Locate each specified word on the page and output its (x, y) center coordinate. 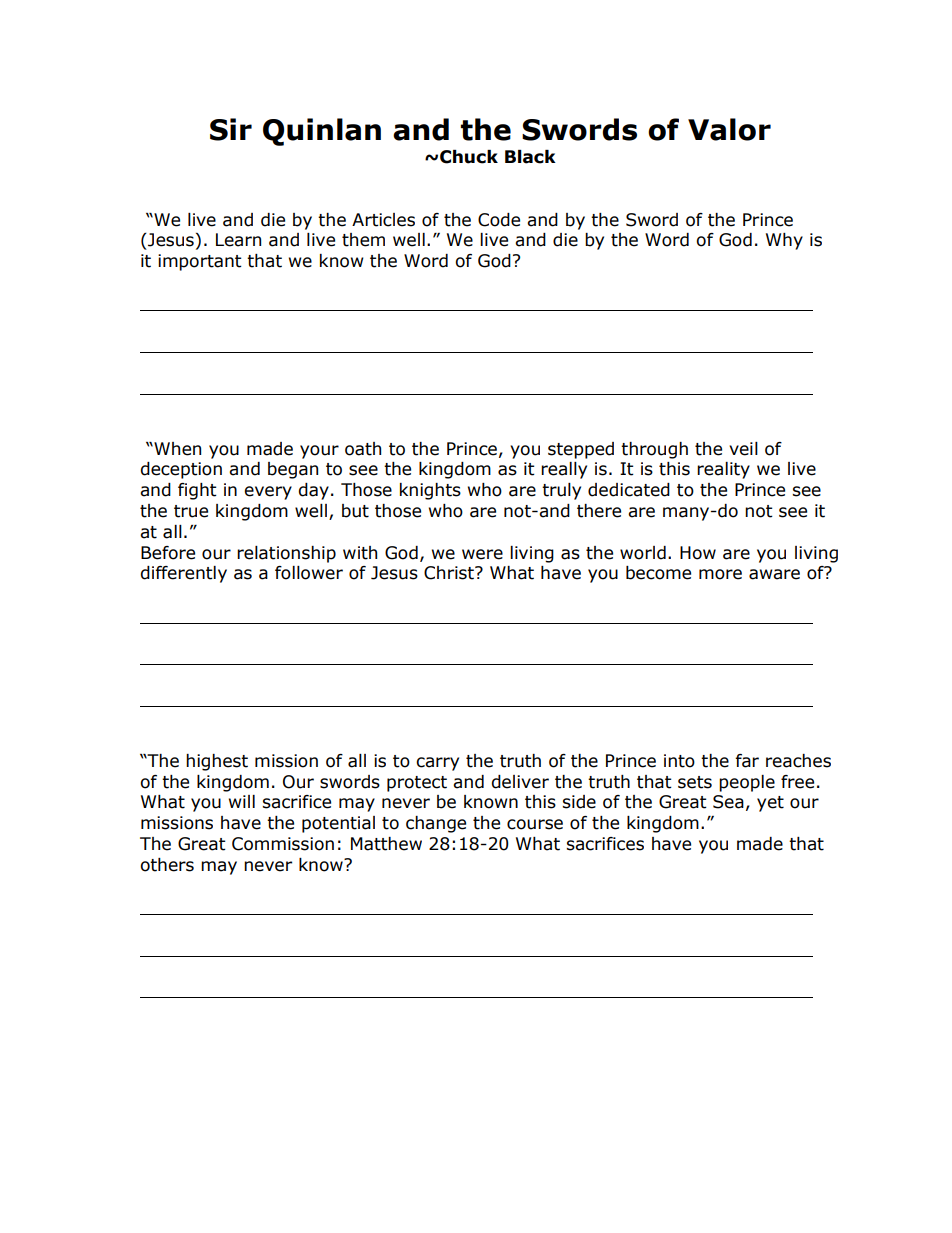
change (436, 824)
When (176, 449)
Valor (729, 129)
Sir (231, 129)
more (720, 574)
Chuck (469, 157)
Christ (450, 573)
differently (183, 574)
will (242, 801)
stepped (581, 450)
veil (743, 449)
